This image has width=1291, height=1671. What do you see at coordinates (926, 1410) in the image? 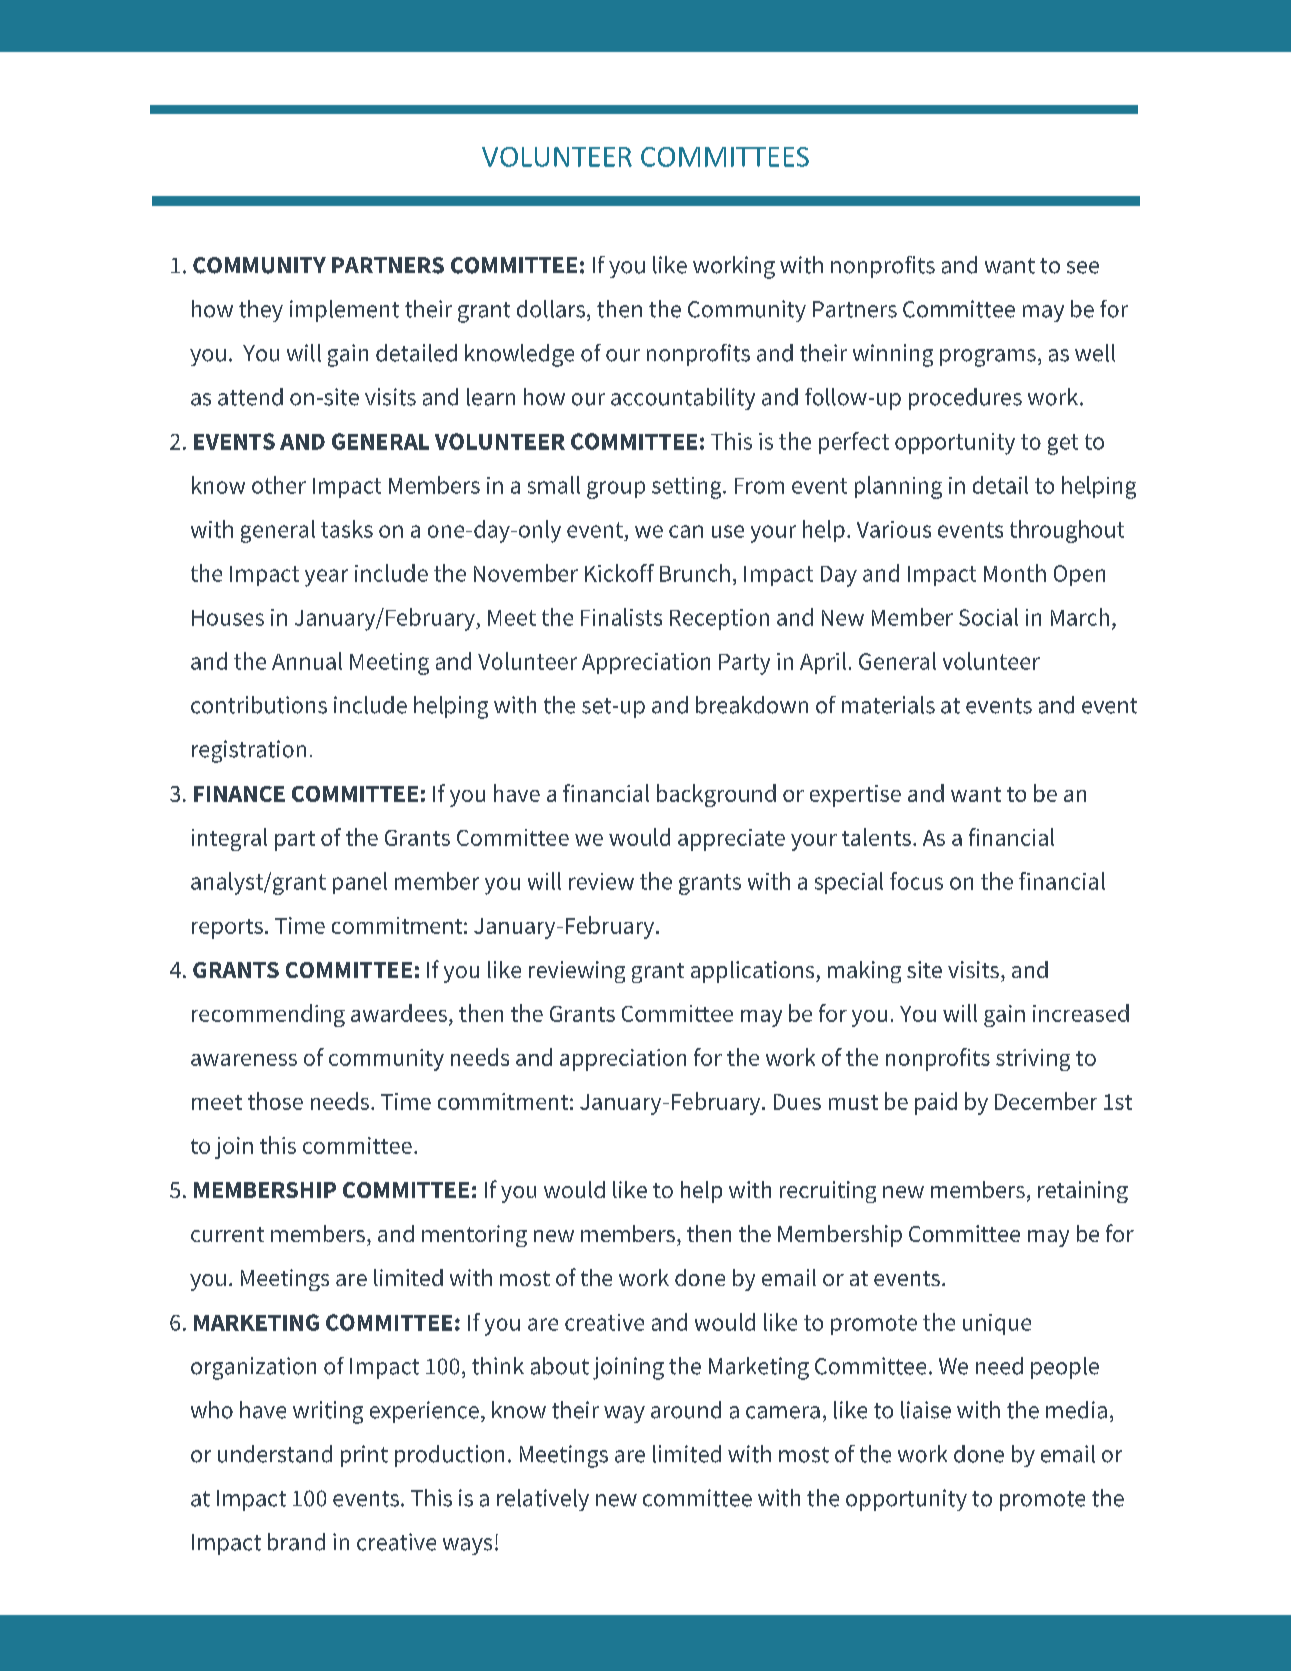
I see `liaise` at bounding box center [926, 1410].
